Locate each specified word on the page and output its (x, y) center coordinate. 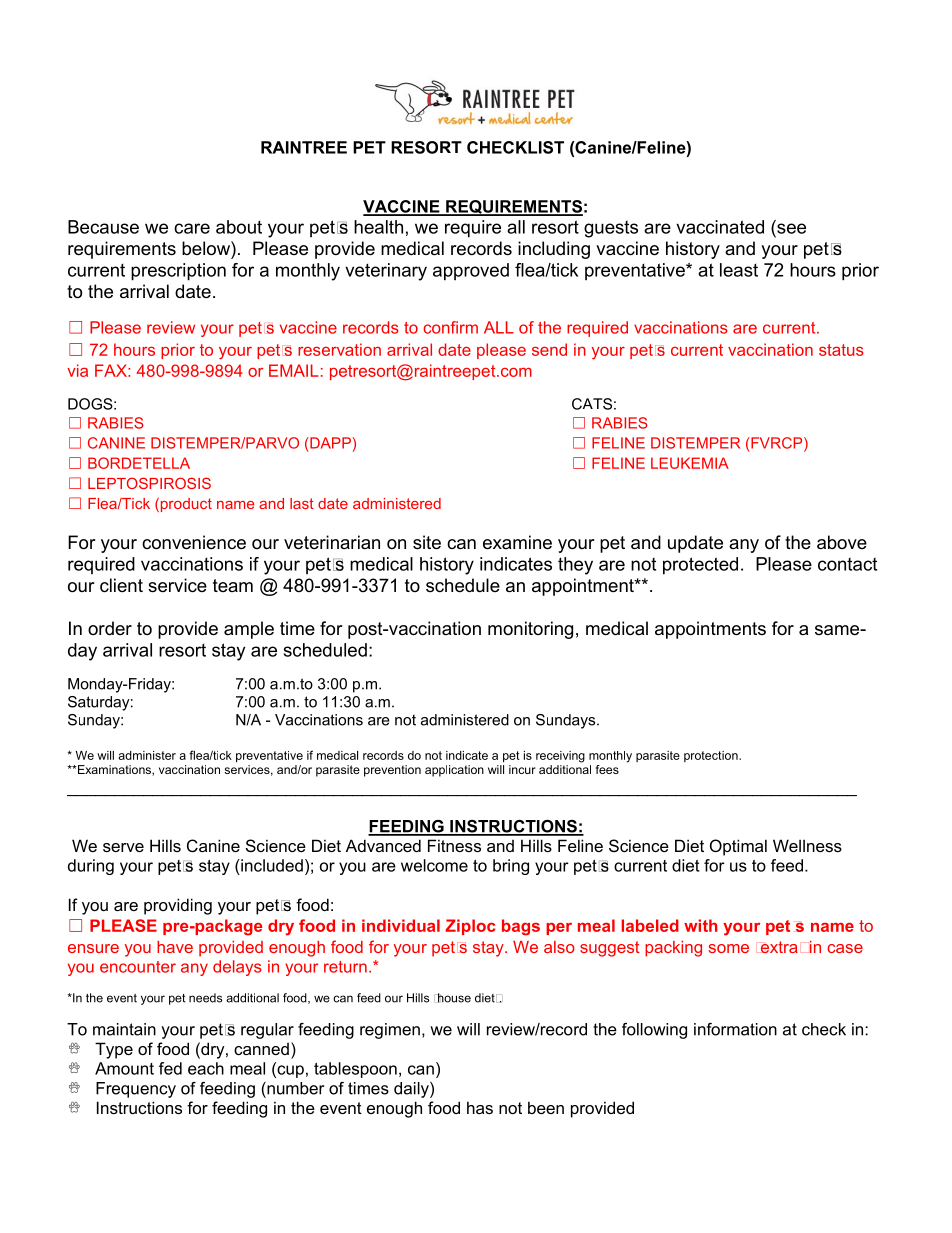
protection (712, 756)
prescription (178, 272)
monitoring (530, 630)
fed (170, 1068)
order (110, 628)
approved (471, 272)
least (739, 270)
